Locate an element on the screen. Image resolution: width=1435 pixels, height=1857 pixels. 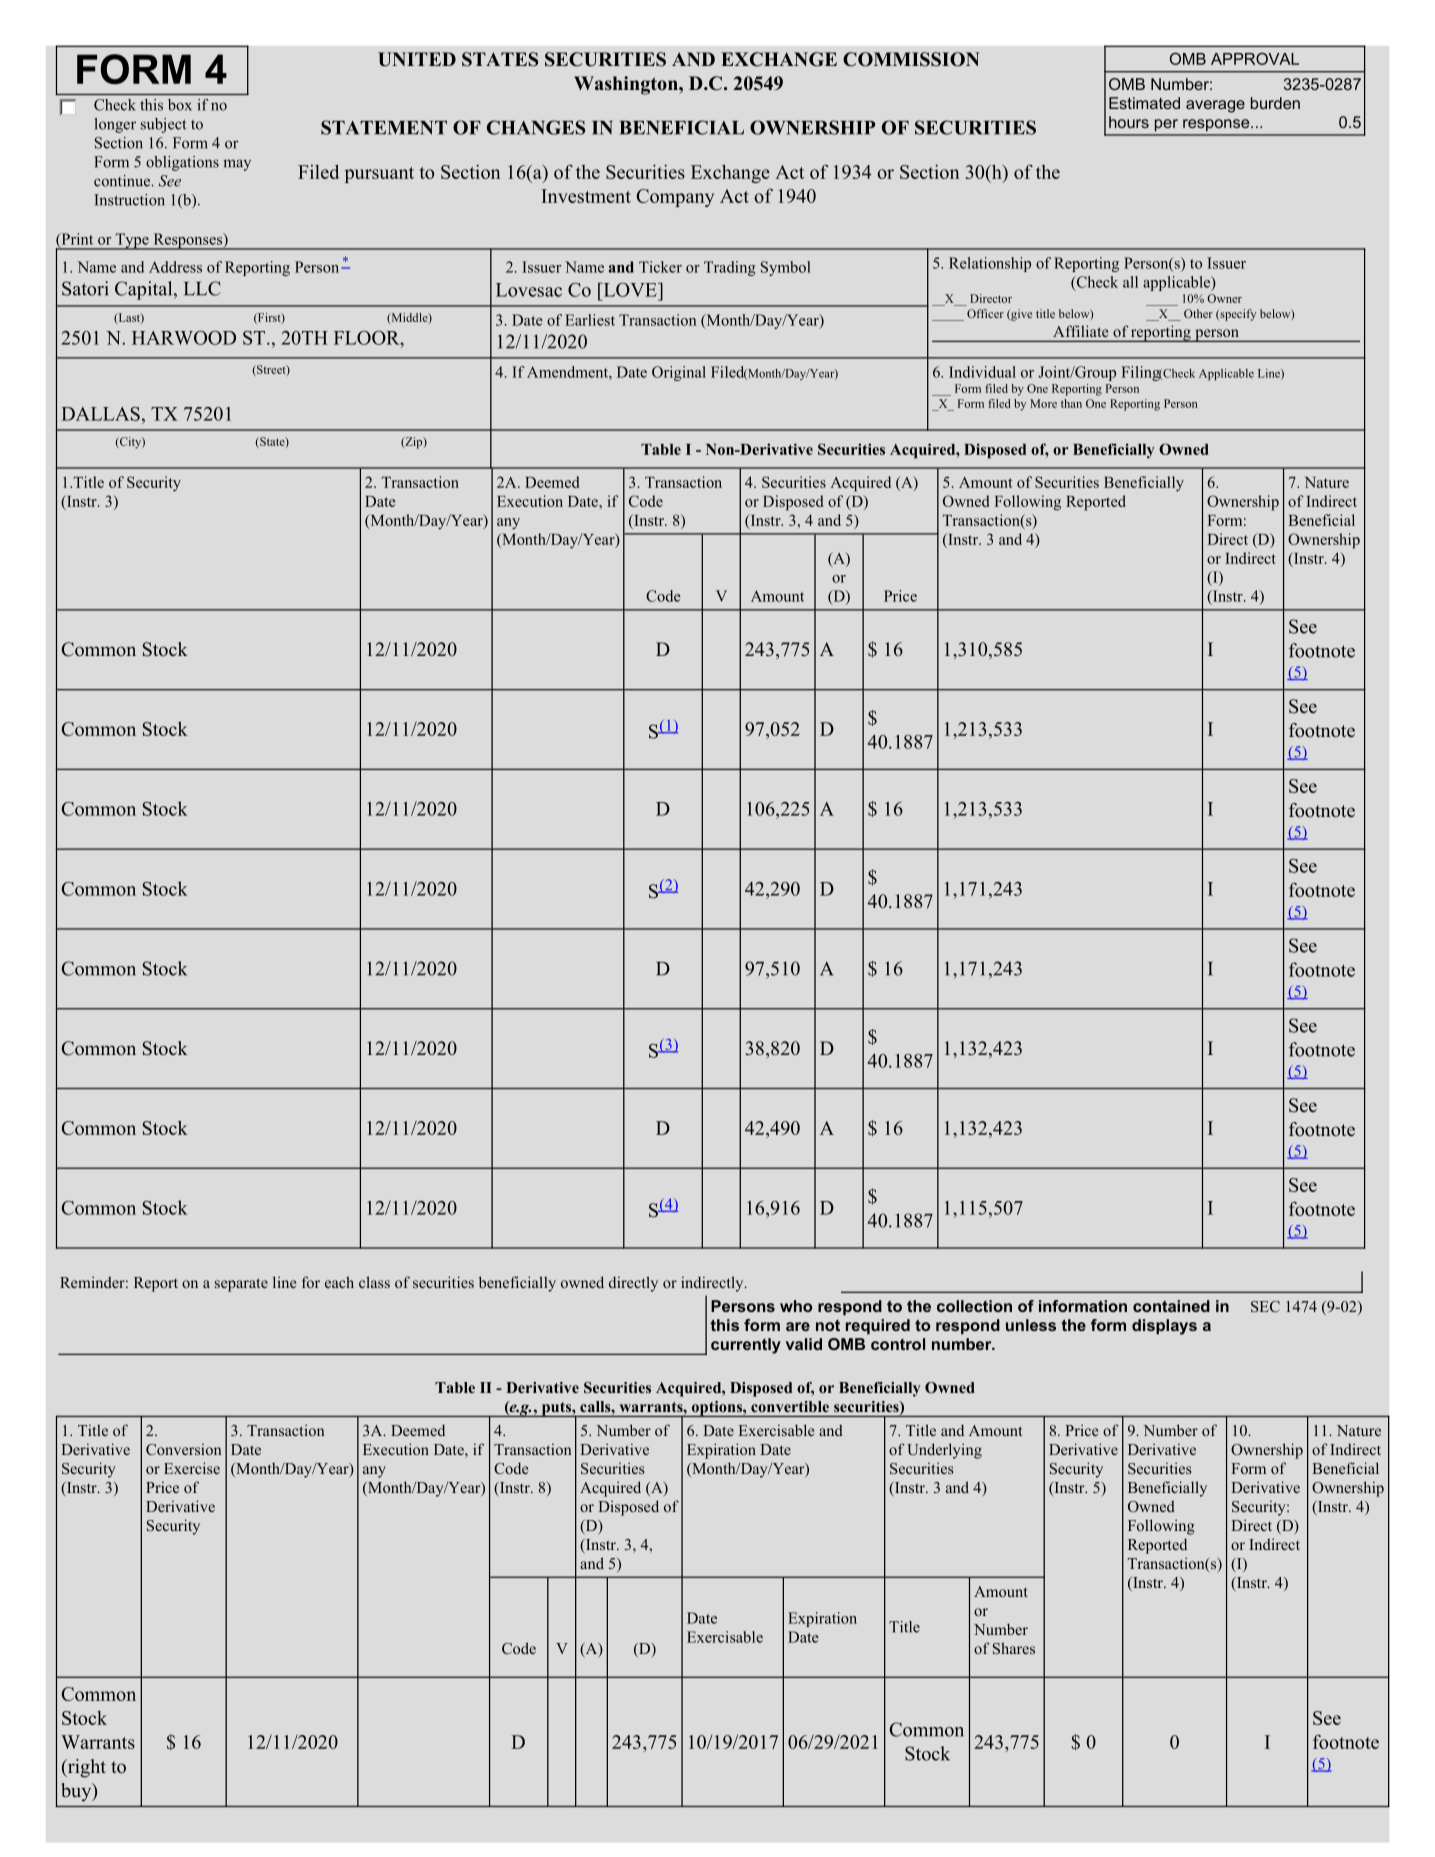
displays is located at coordinates (1164, 1327).
